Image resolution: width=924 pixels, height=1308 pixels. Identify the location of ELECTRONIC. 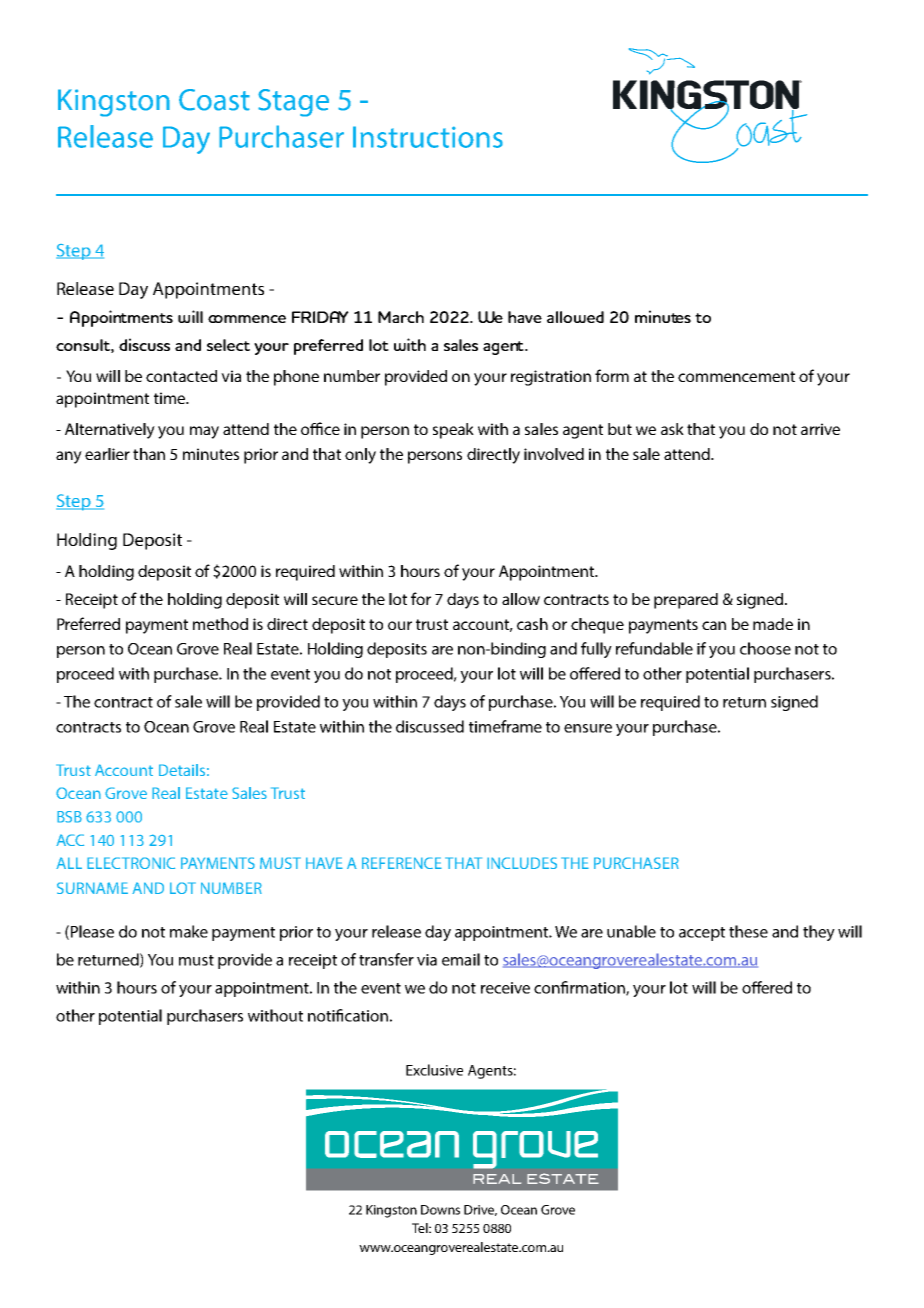
(131, 863).
